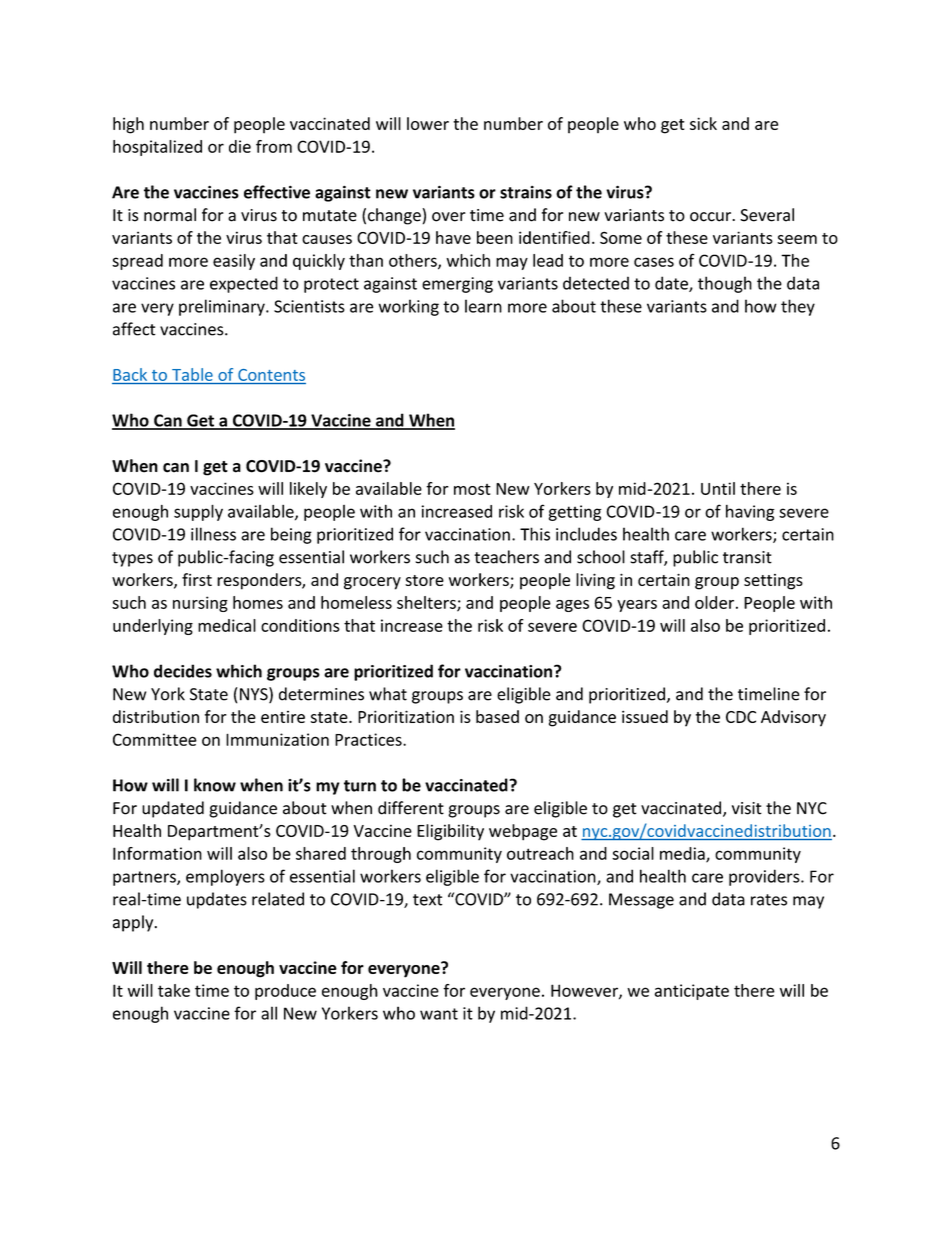 This page has height=1233, width=952. Describe the element at coordinates (692, 992) in the page. I see `anticipate` at that location.
